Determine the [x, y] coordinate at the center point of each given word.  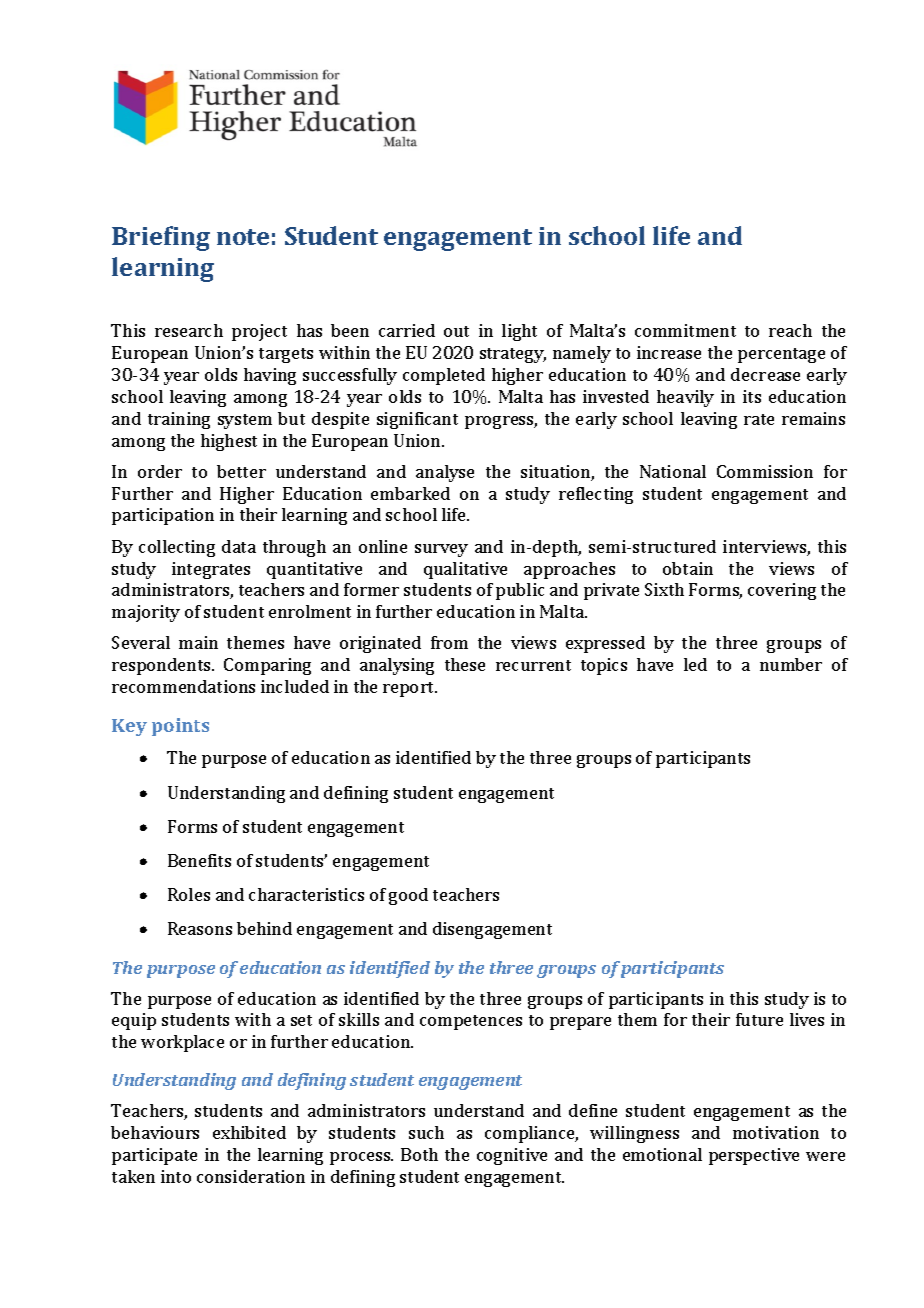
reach [790, 330]
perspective [754, 1156]
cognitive [512, 1156]
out [456, 331]
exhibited [249, 1132]
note [243, 237]
